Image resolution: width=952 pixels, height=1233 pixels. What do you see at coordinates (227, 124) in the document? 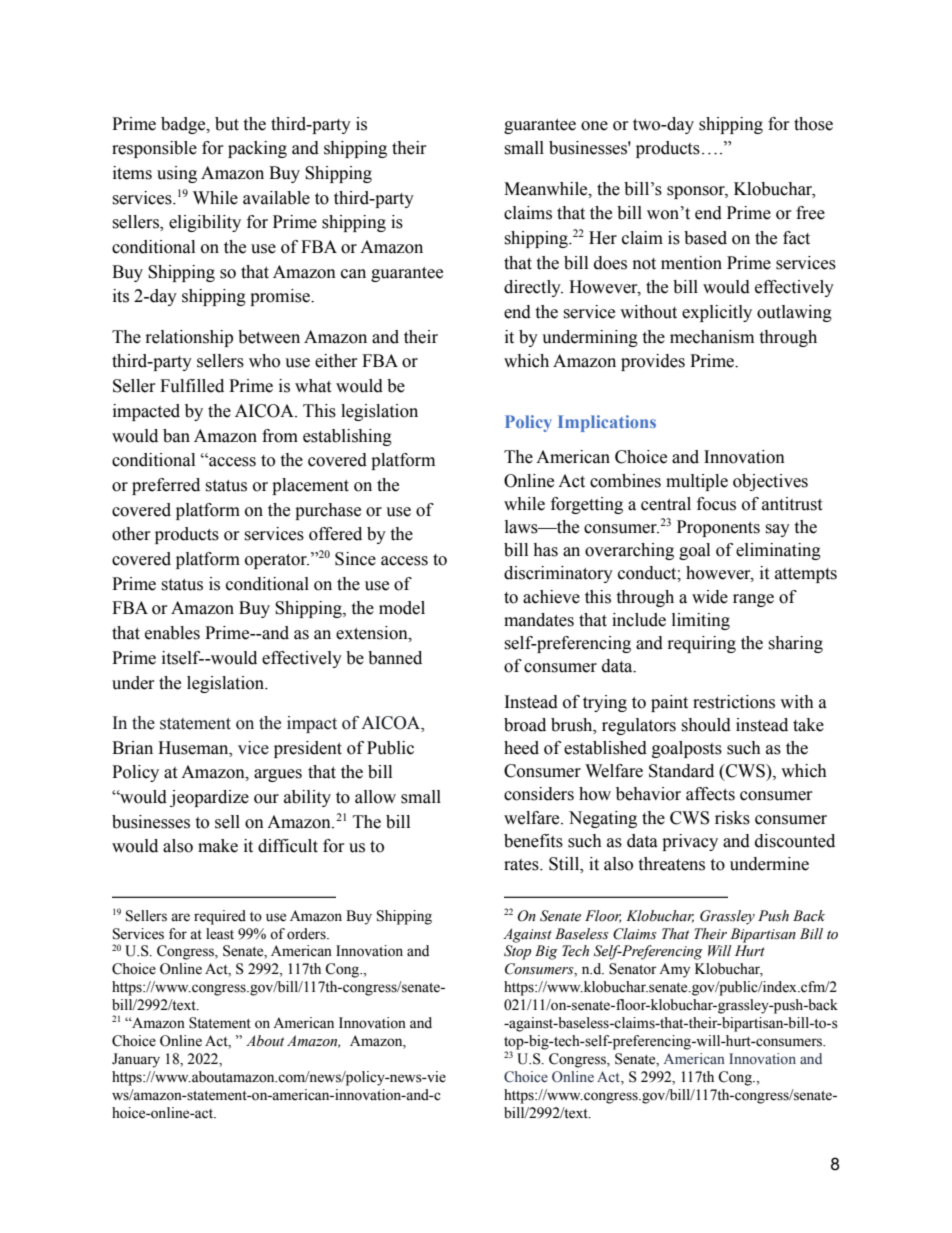
I see `but` at bounding box center [227, 124].
